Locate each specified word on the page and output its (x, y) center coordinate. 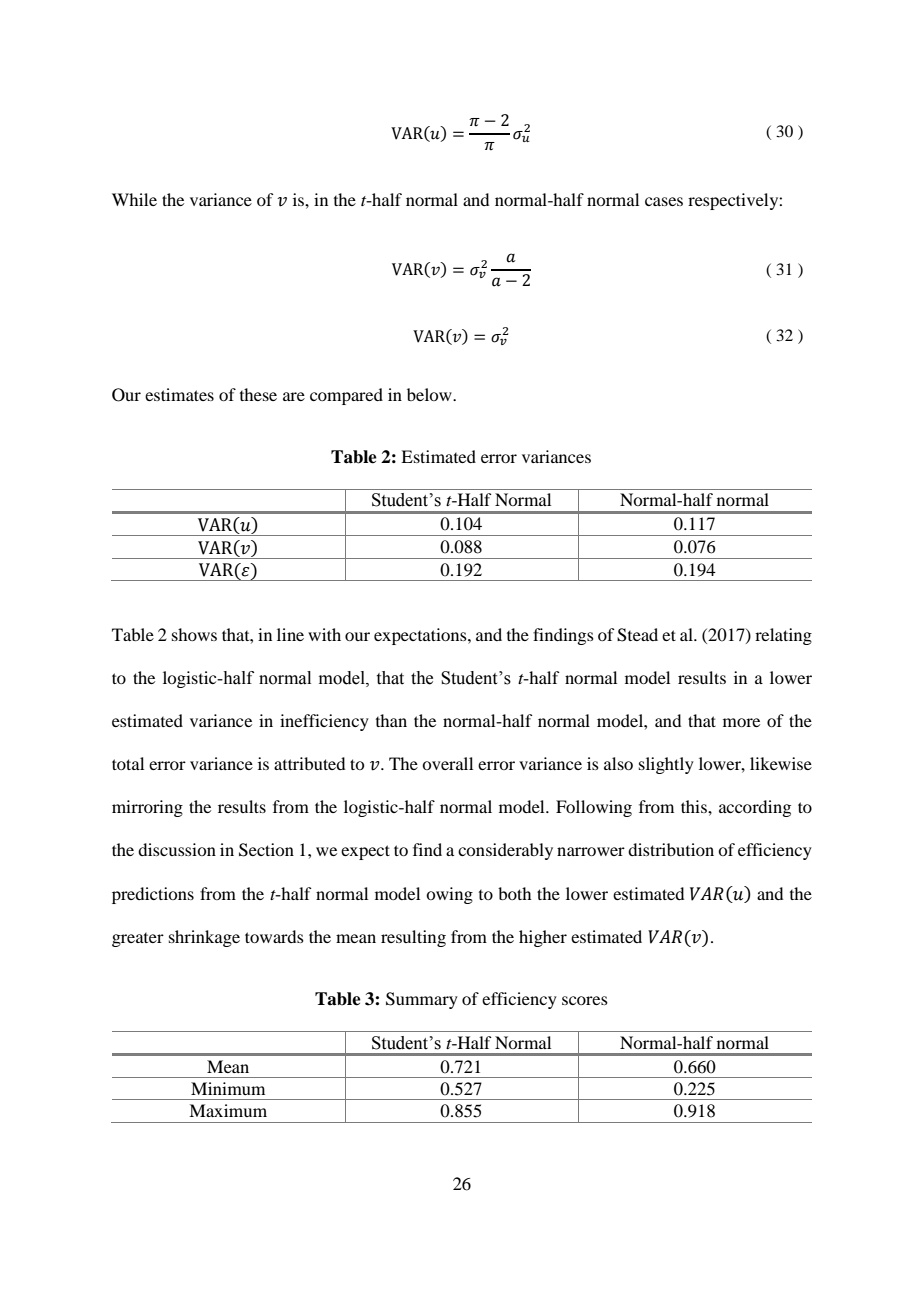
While (134, 199)
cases (664, 201)
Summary (422, 1000)
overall (447, 763)
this (695, 806)
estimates (179, 394)
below (430, 394)
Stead (637, 635)
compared (346, 396)
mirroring (147, 808)
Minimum (228, 1088)
